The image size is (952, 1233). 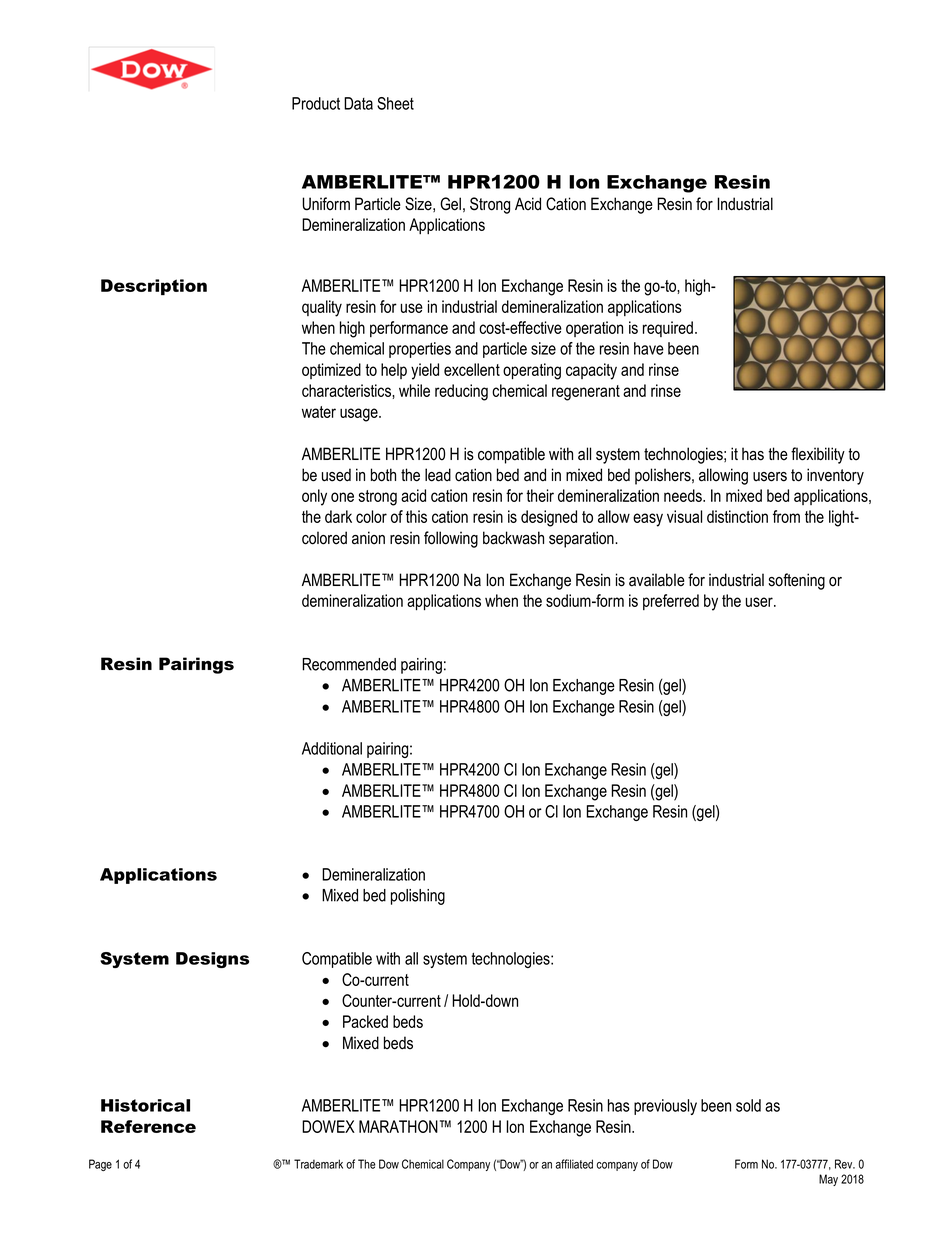 I want to click on Sheet, so click(x=395, y=103).
